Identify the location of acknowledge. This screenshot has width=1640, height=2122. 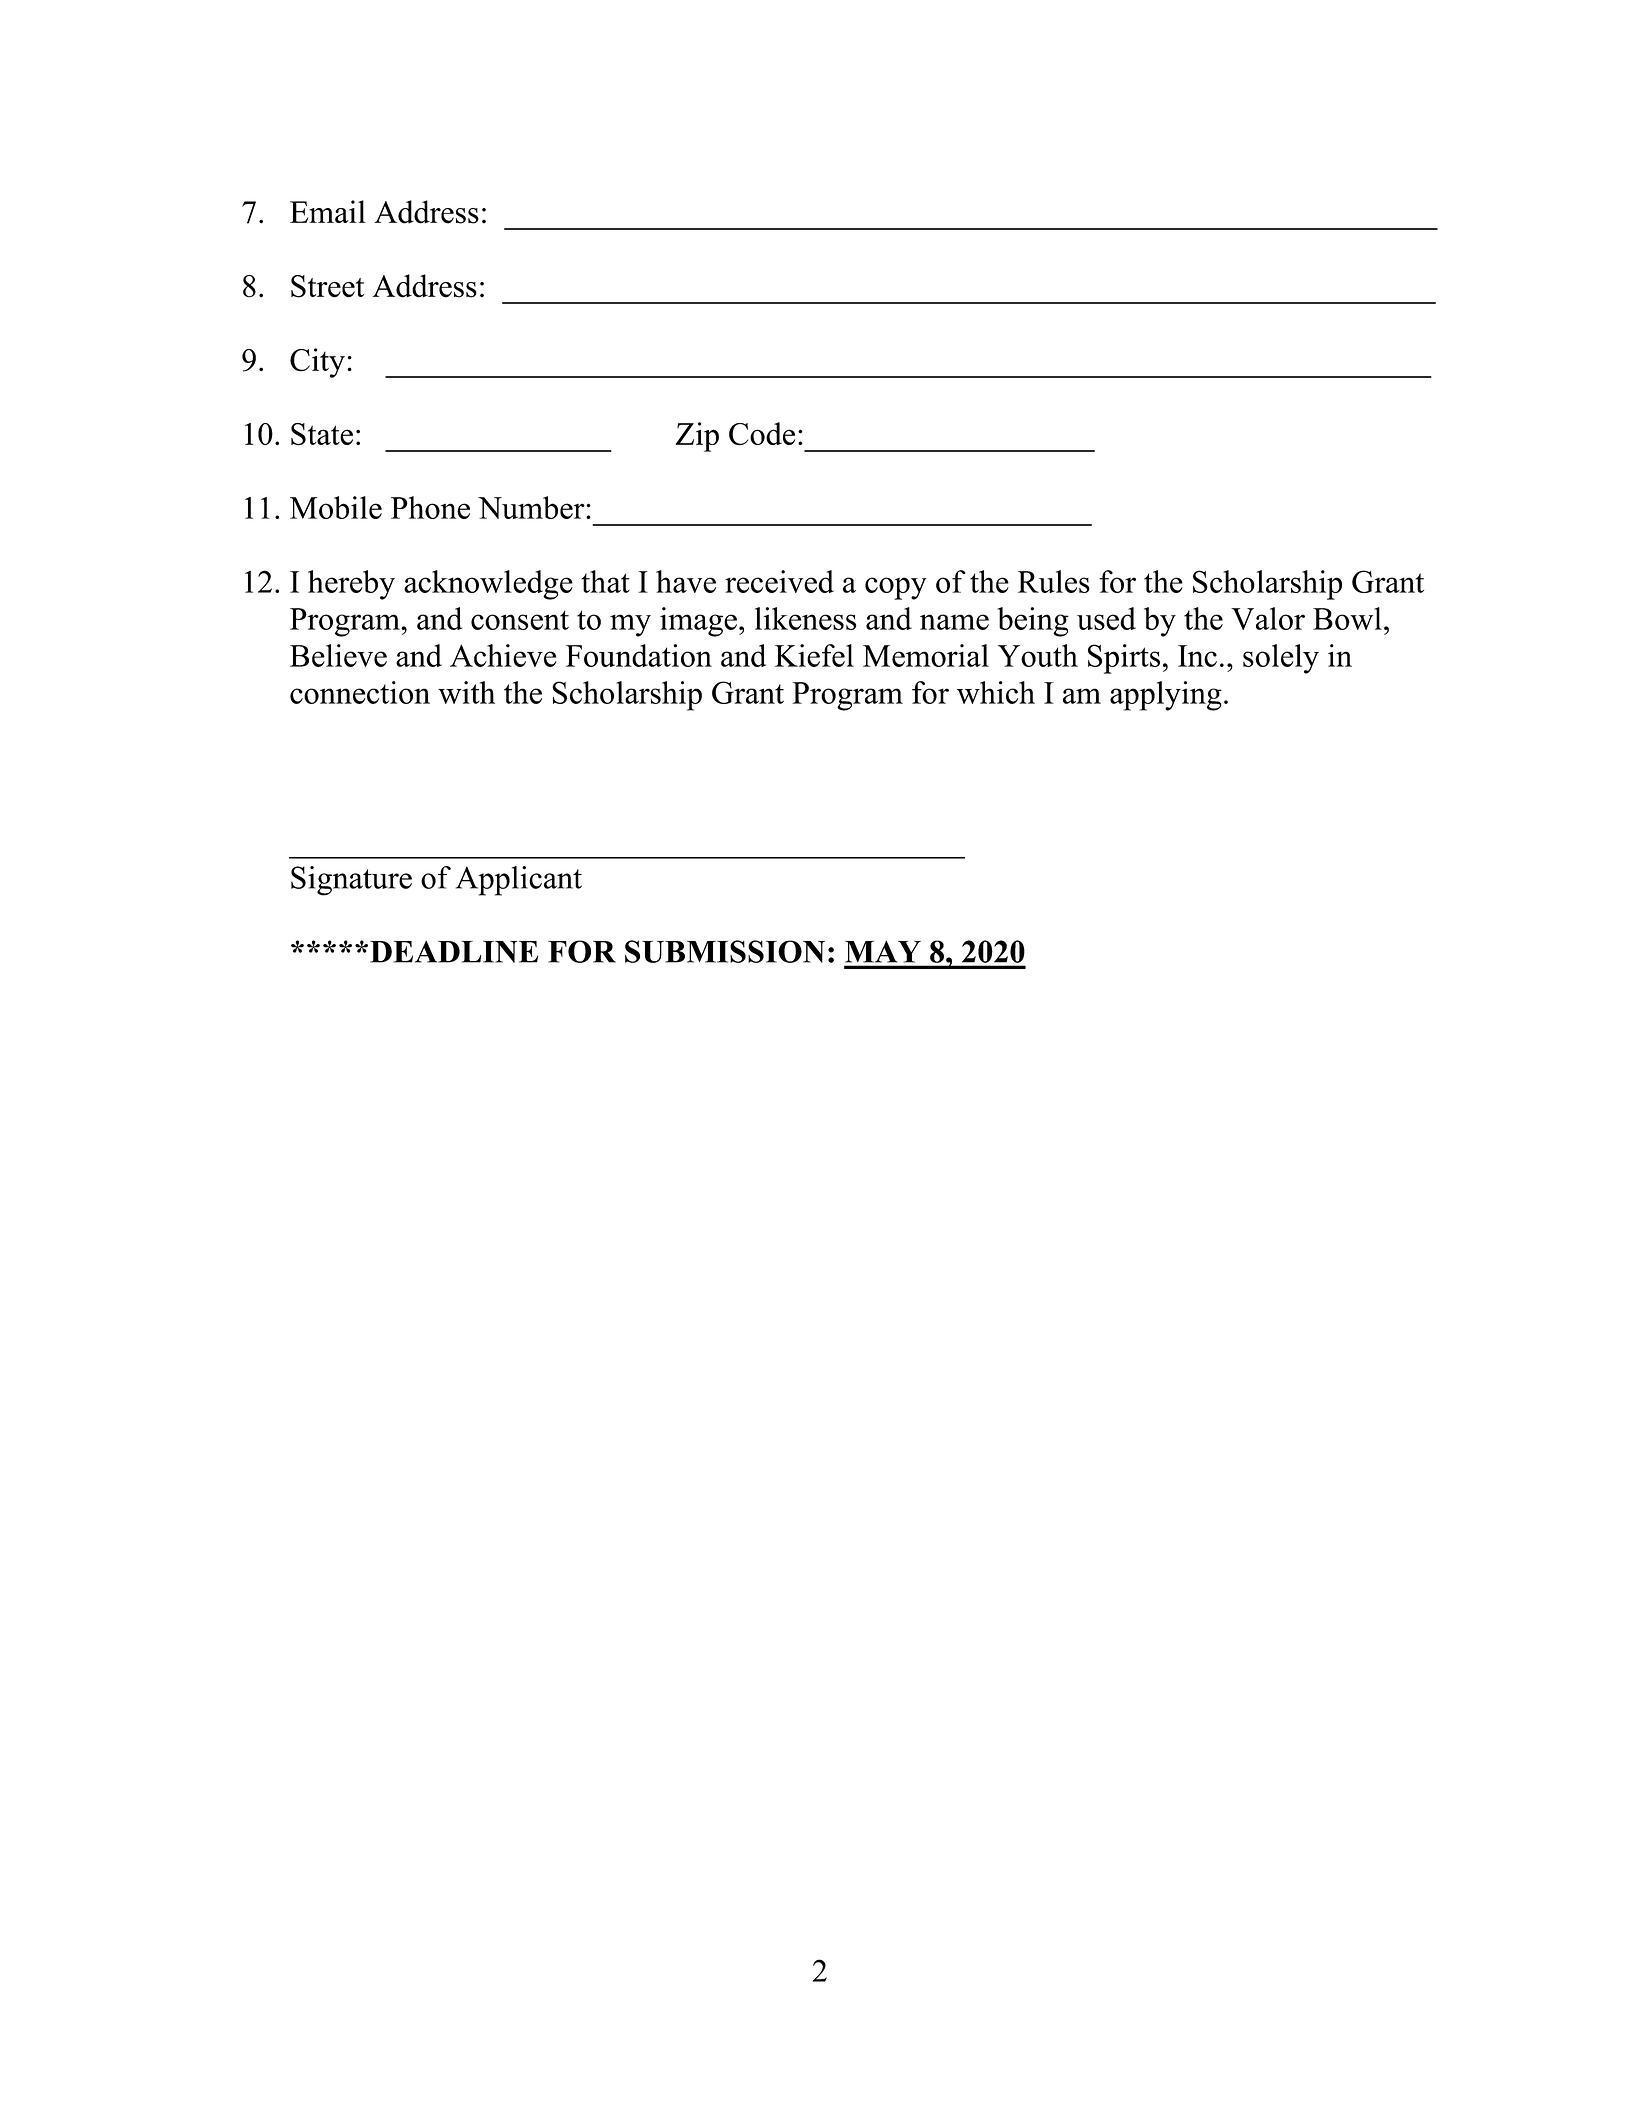
(488, 585).
